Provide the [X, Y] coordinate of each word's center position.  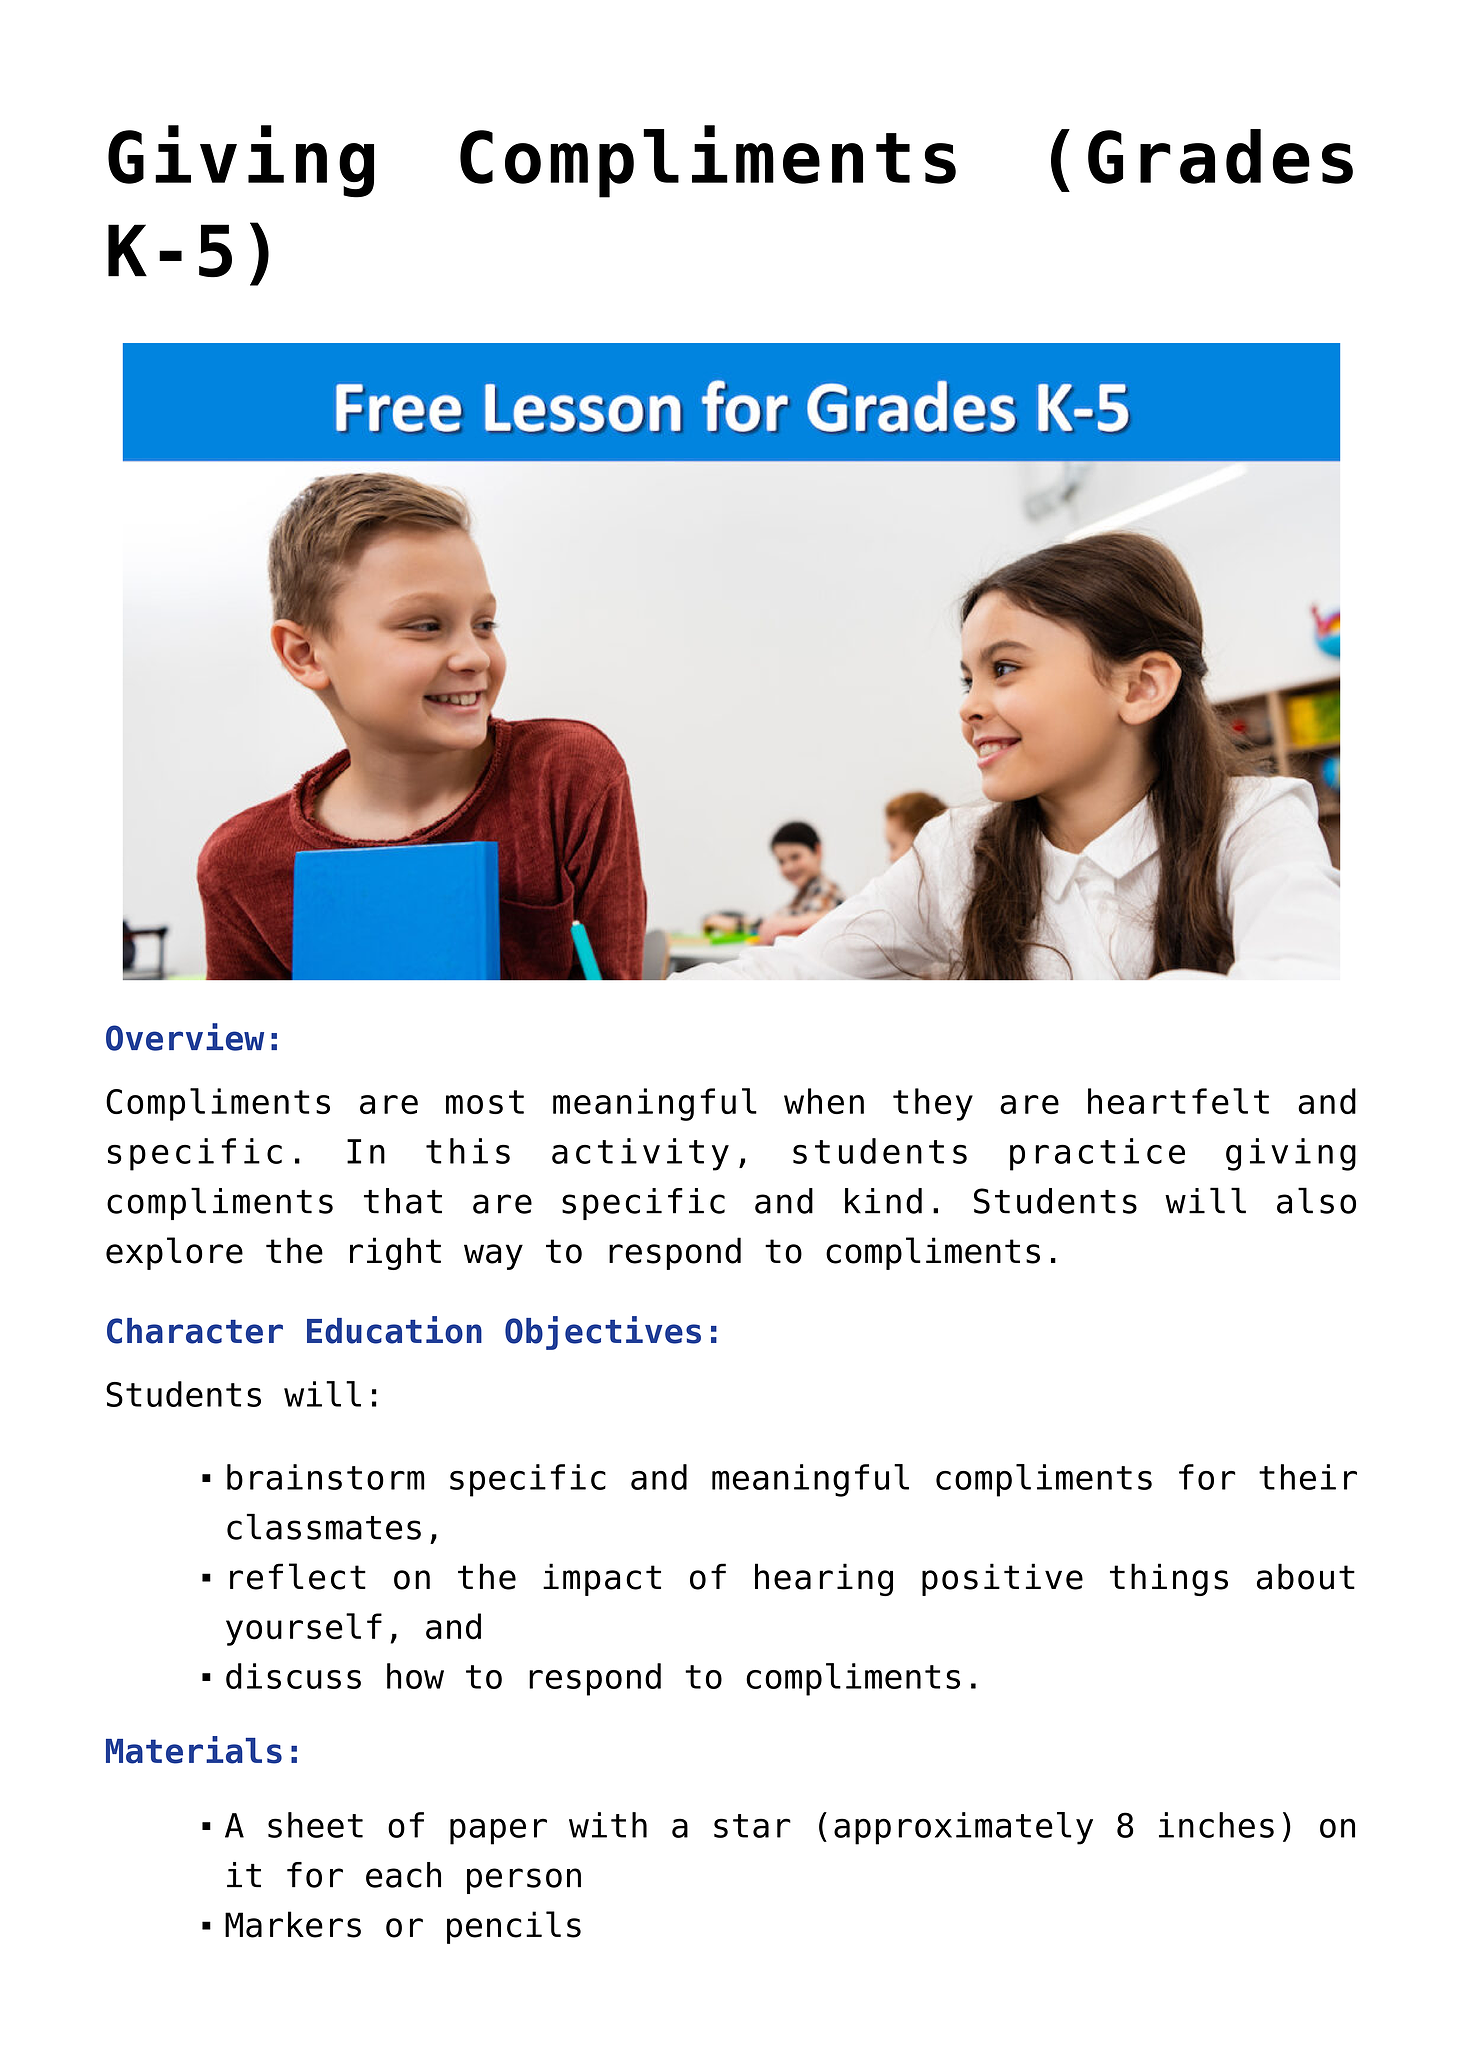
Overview [185, 1037]
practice [1097, 1154]
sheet [315, 1825]
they [933, 1104]
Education [394, 1330]
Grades [1220, 156]
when [824, 1101]
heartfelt [1178, 1101]
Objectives [603, 1333]
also [1316, 1200]
